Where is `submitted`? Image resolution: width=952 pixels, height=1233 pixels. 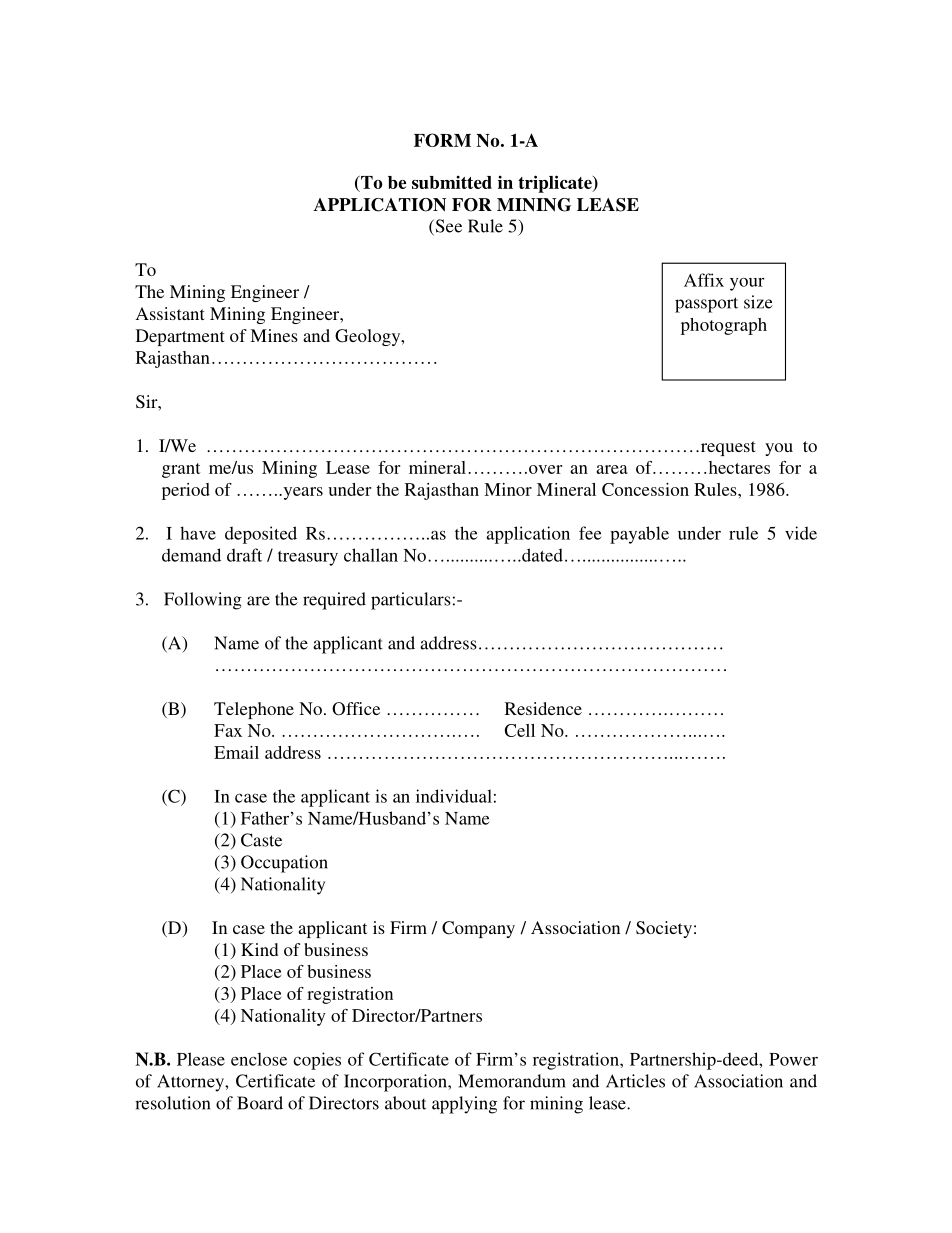
submitted is located at coordinates (452, 182).
